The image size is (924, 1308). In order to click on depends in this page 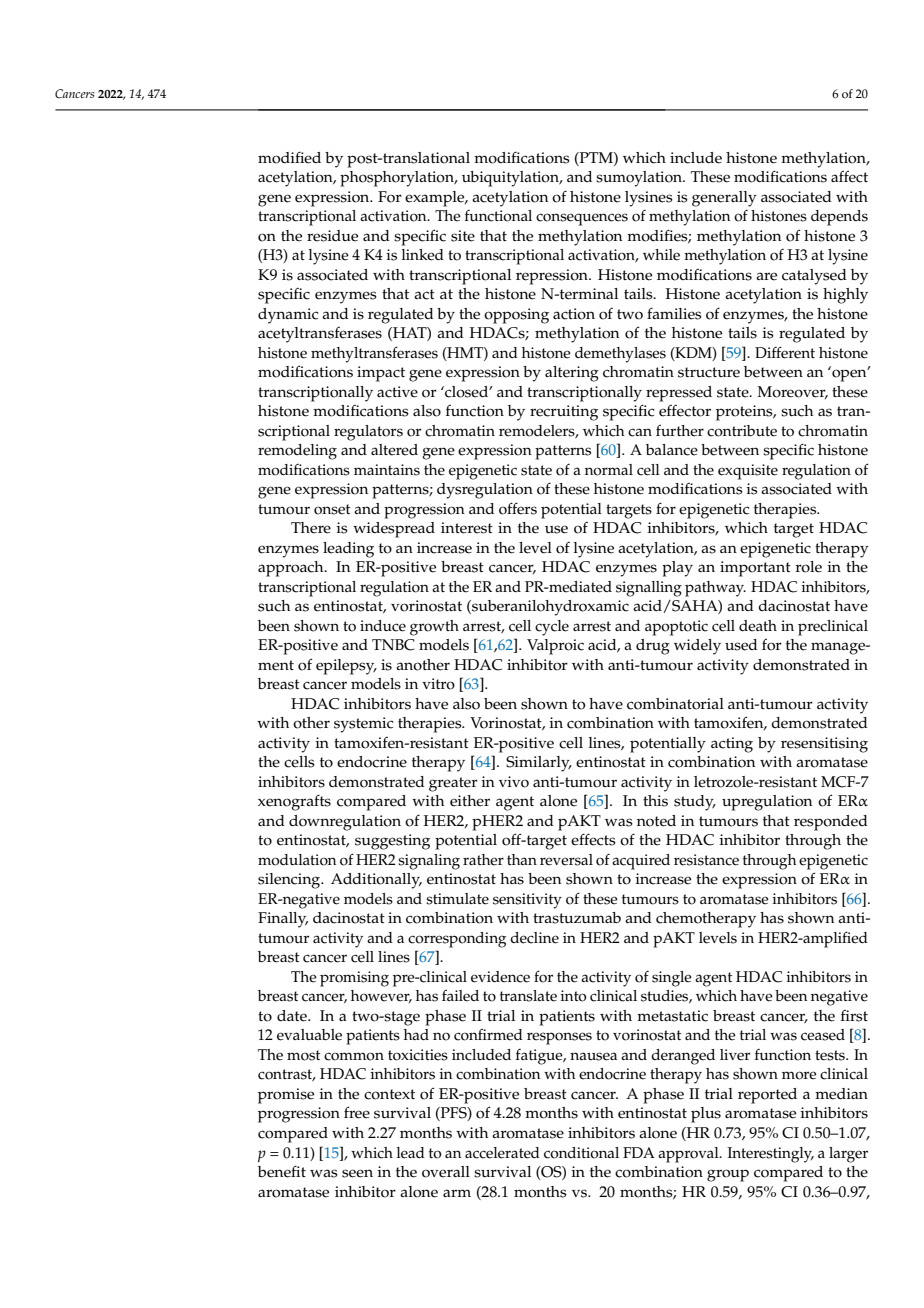, I will do `click(839, 218)`.
